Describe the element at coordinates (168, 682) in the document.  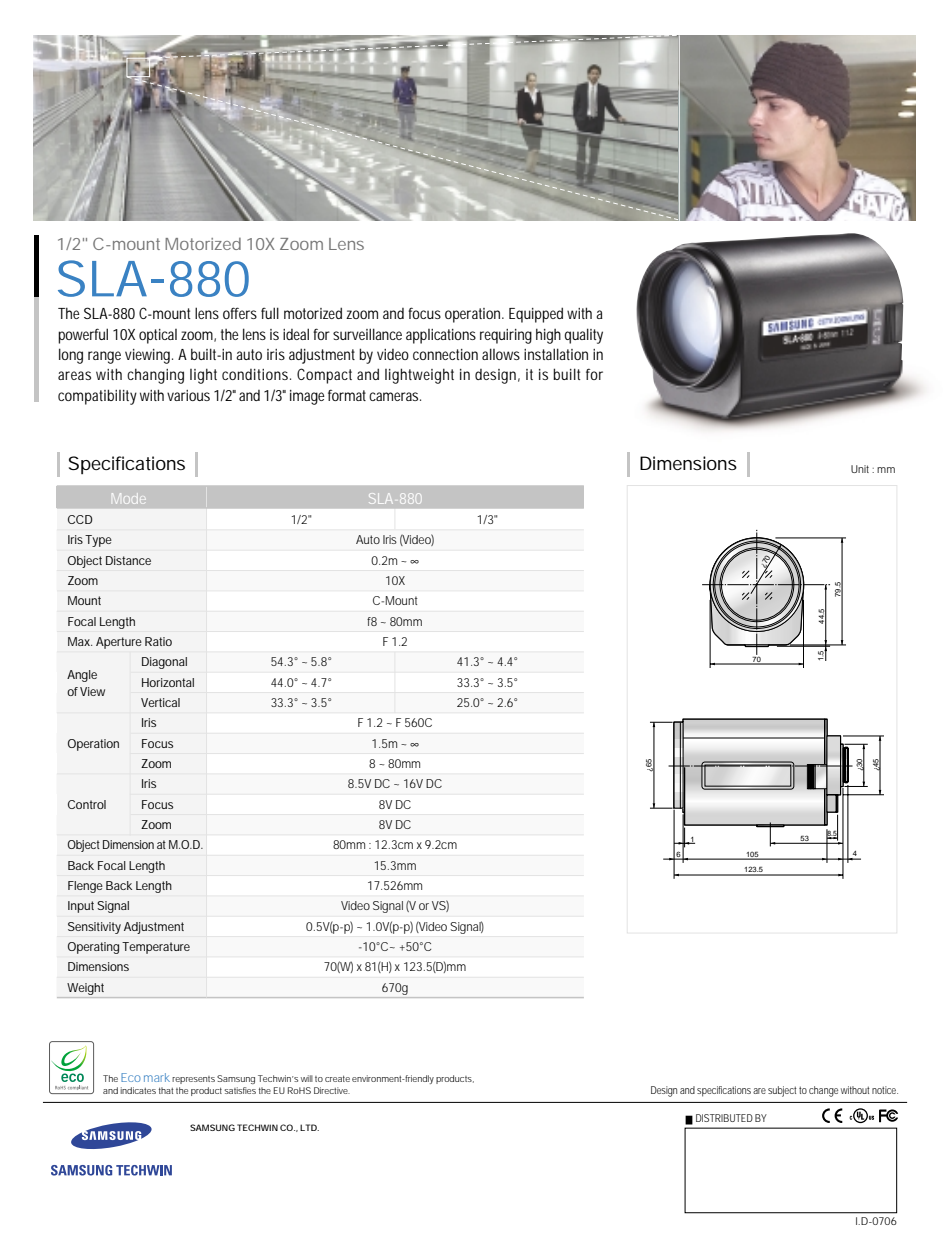
I see `Horizontal` at that location.
